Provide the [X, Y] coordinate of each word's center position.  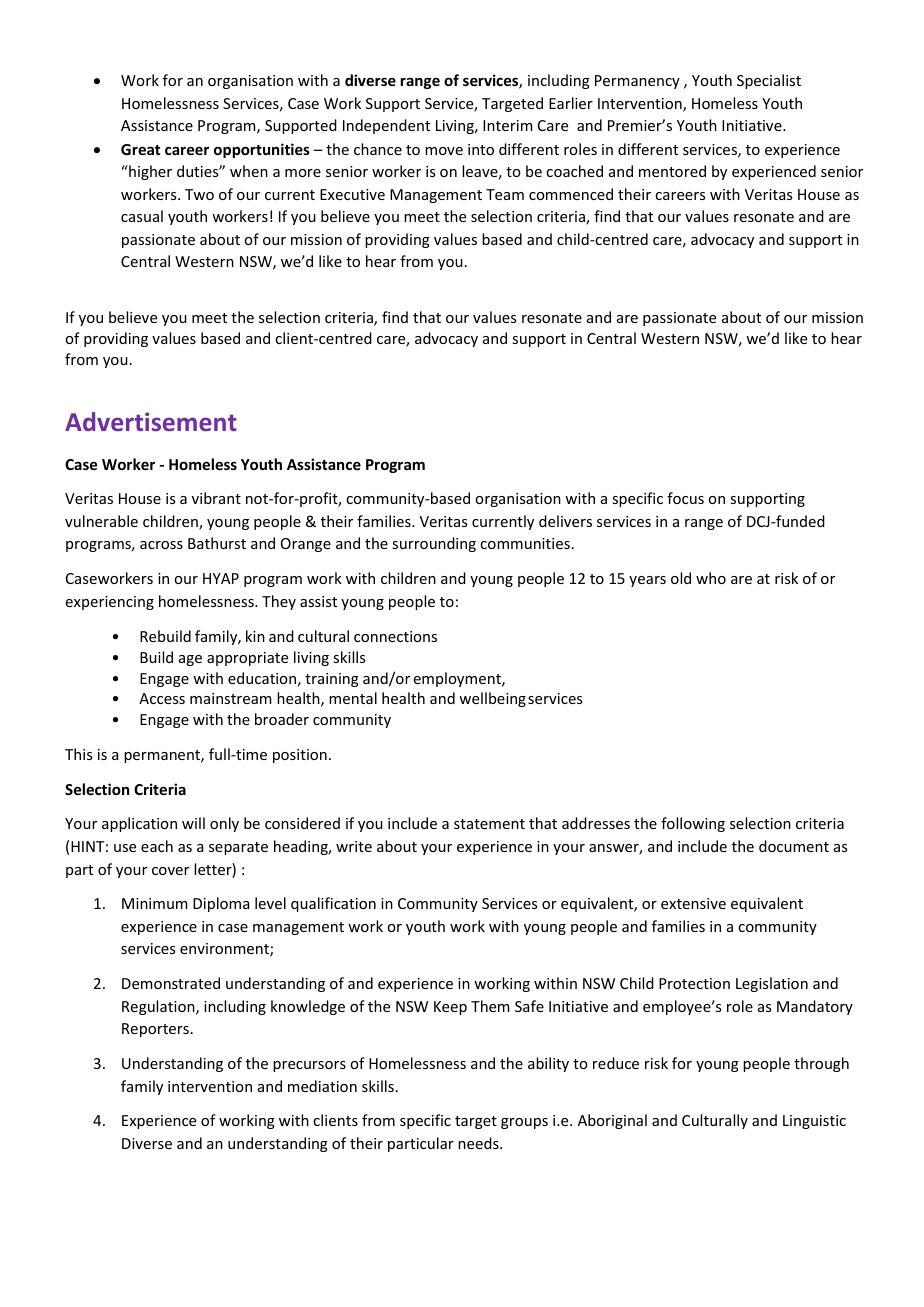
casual [142, 216]
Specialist [769, 81]
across [161, 545]
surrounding [434, 544]
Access [162, 698]
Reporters [155, 1030]
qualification [333, 904]
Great [140, 149]
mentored [672, 171]
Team [505, 194]
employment [458, 679]
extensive [693, 903]
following [693, 824]
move [444, 151]
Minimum [154, 903]
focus [685, 498]
